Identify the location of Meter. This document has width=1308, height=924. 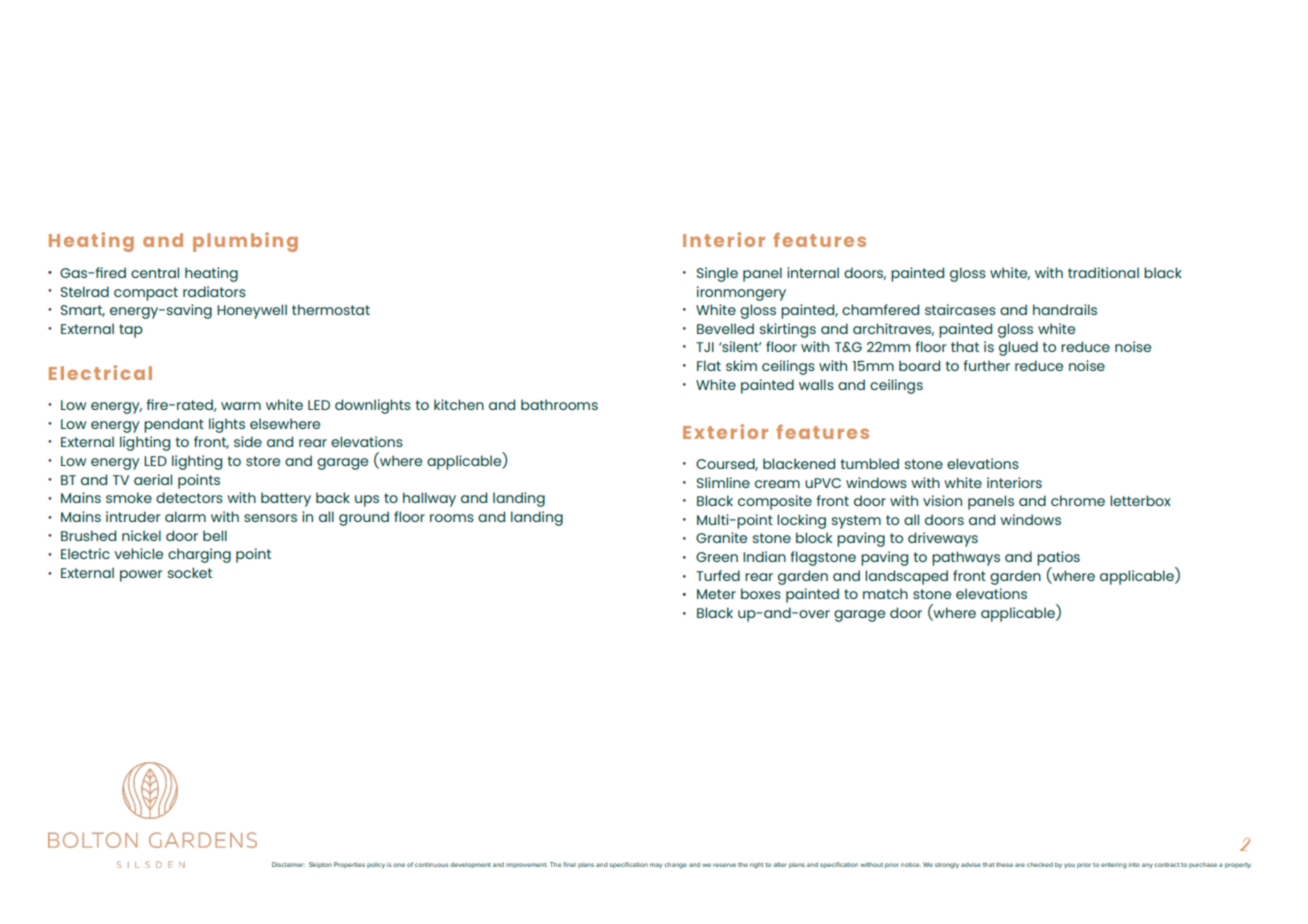
(716, 594).
